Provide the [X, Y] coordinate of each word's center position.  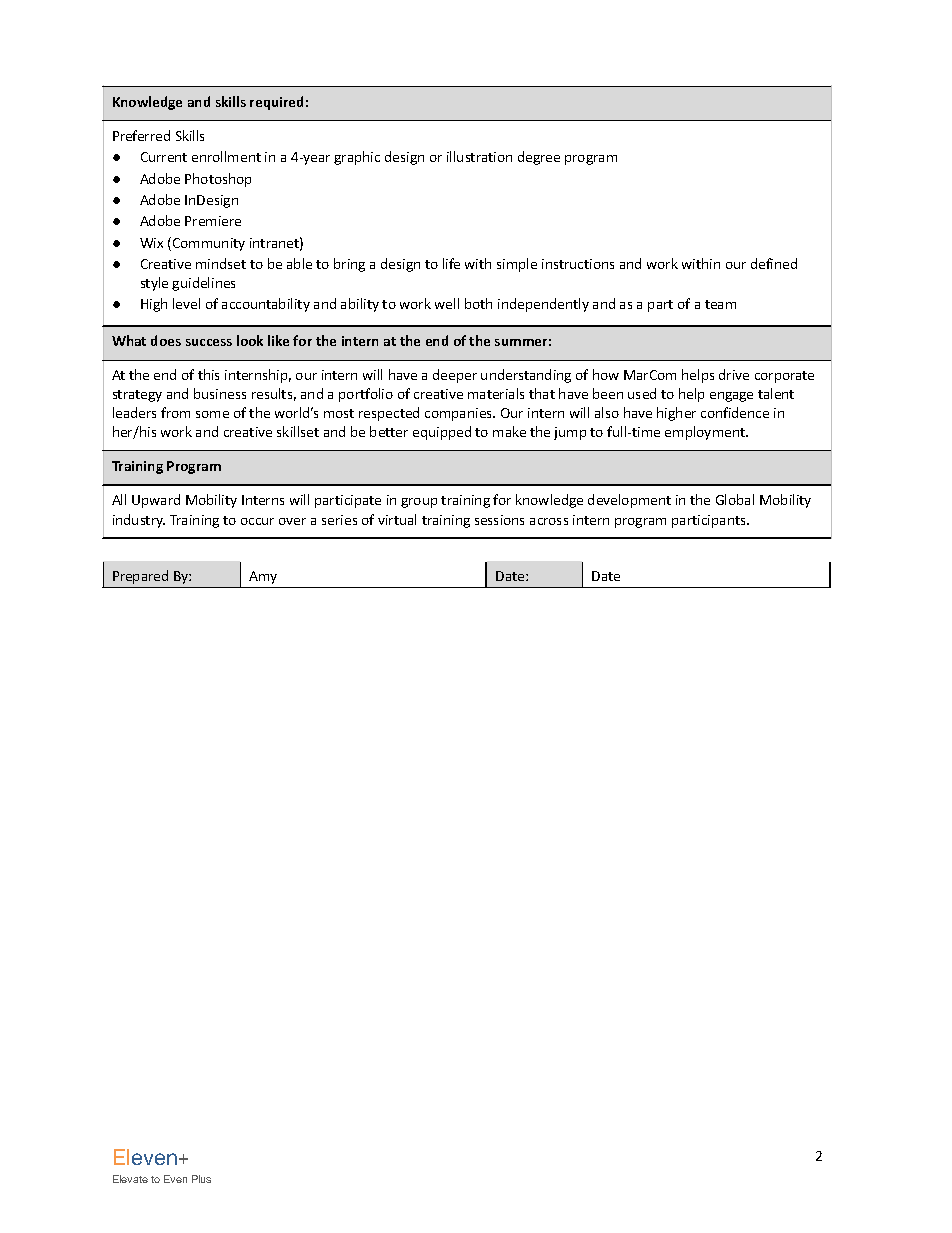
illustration [479, 156]
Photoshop [218, 180]
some [212, 414]
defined [774, 263]
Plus [201, 1179]
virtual [397, 519]
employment [706, 433]
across [549, 521]
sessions [499, 520]
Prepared [140, 577]
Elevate [130, 1179]
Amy [263, 577]
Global [735, 499]
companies [460, 414]
